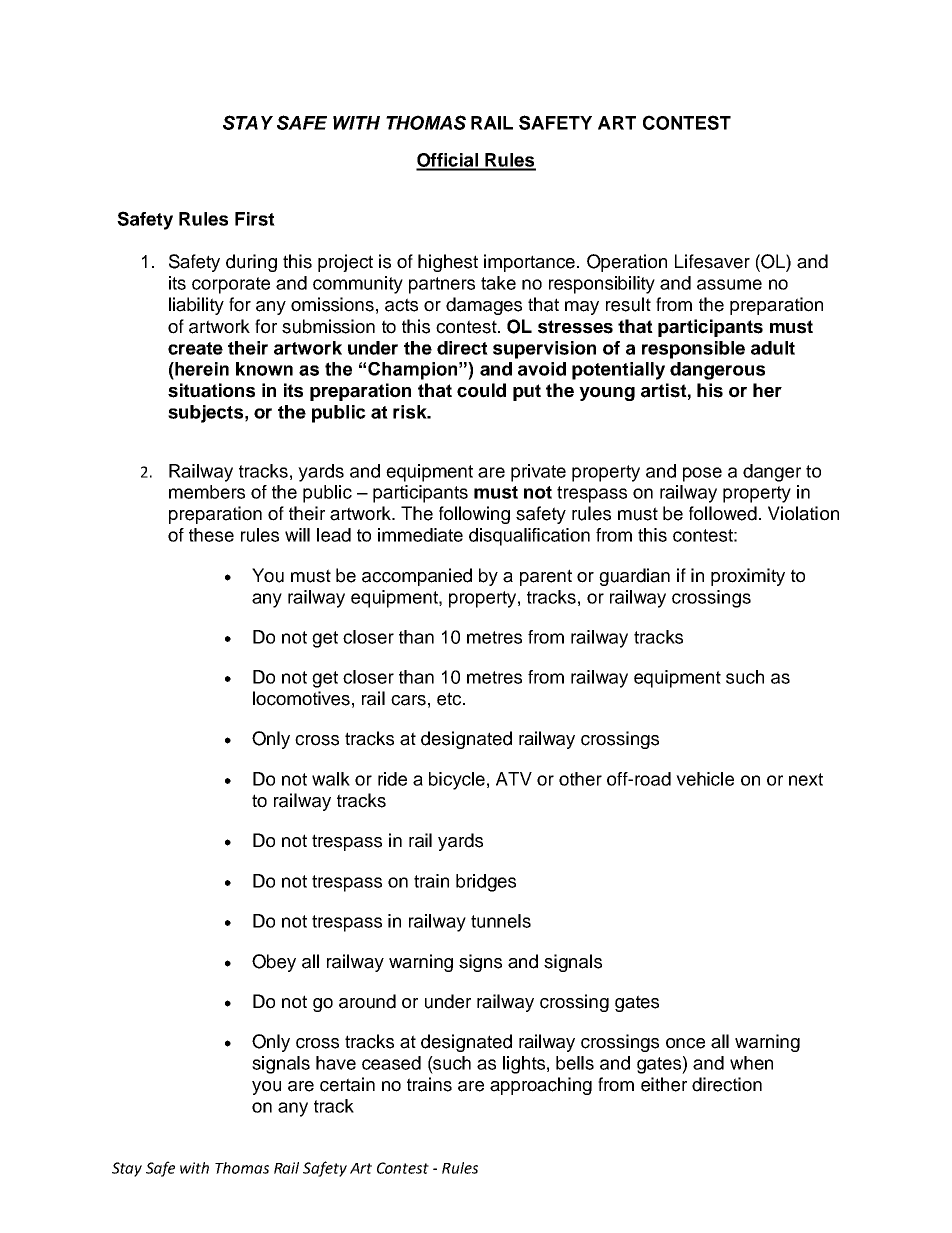 This document has width=952, height=1233. I want to click on importance, so click(529, 263).
